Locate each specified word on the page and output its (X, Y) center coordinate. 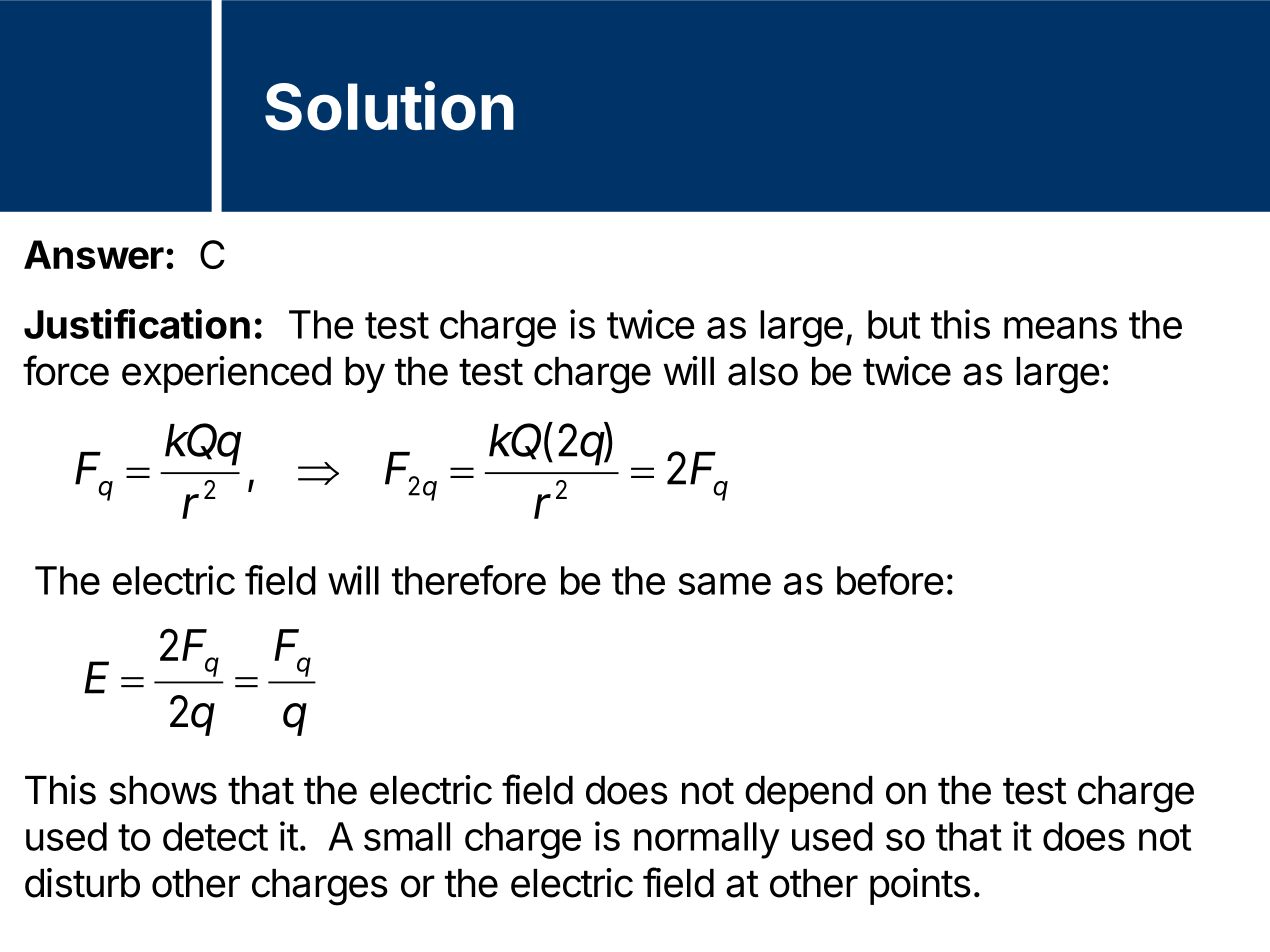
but (894, 324)
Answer (94, 254)
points (920, 886)
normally (707, 840)
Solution (389, 106)
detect (215, 836)
